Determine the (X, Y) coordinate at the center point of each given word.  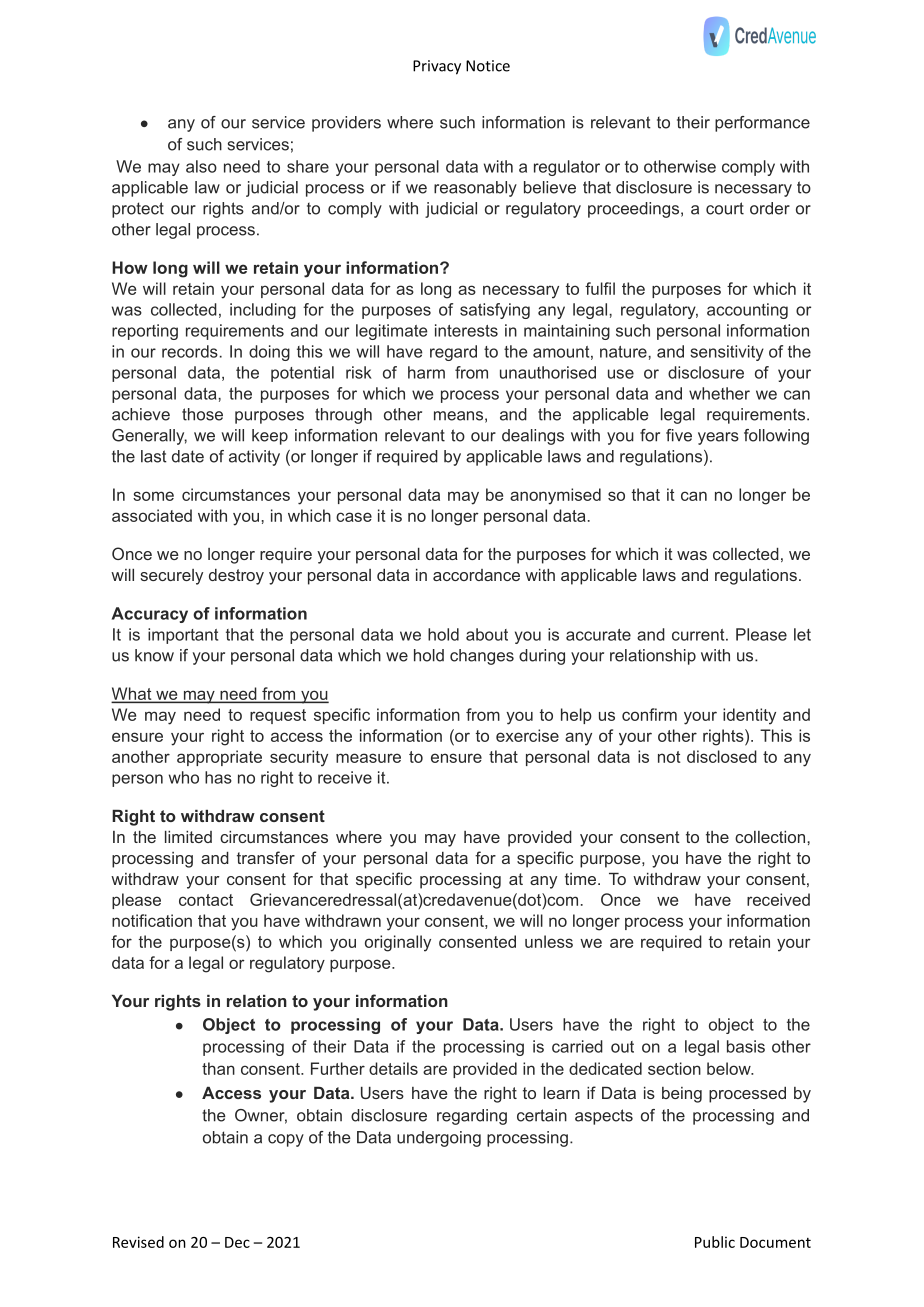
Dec (237, 1242)
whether (719, 393)
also (201, 166)
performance (762, 124)
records (190, 351)
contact (206, 900)
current (699, 635)
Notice (488, 66)
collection (770, 837)
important (183, 636)
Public (715, 1242)
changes (482, 657)
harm (426, 372)
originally (398, 943)
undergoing (439, 1139)
